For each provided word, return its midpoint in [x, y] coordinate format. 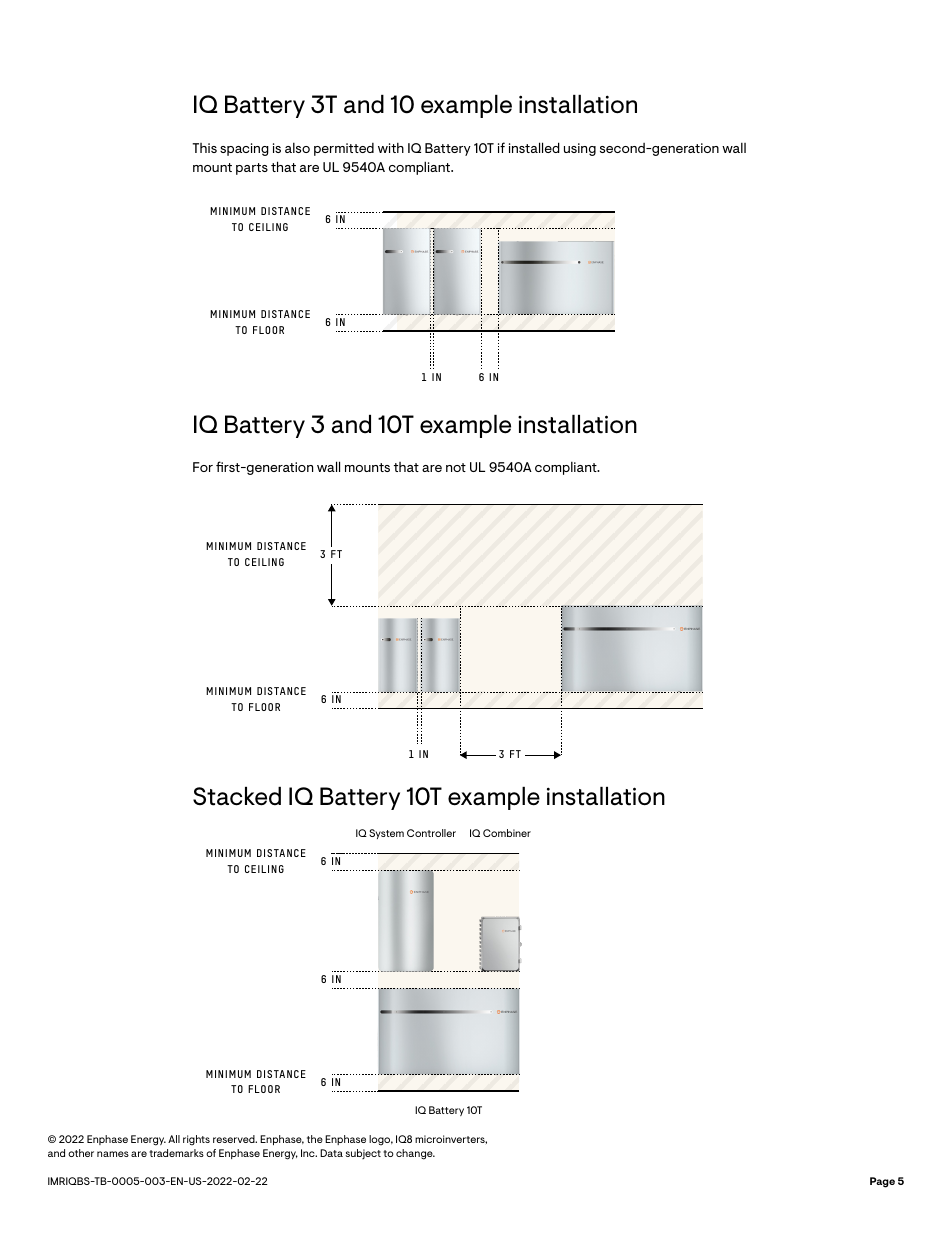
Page [882, 1182]
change [415, 1154]
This [204, 148]
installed [534, 147]
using [580, 149]
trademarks [176, 1153]
